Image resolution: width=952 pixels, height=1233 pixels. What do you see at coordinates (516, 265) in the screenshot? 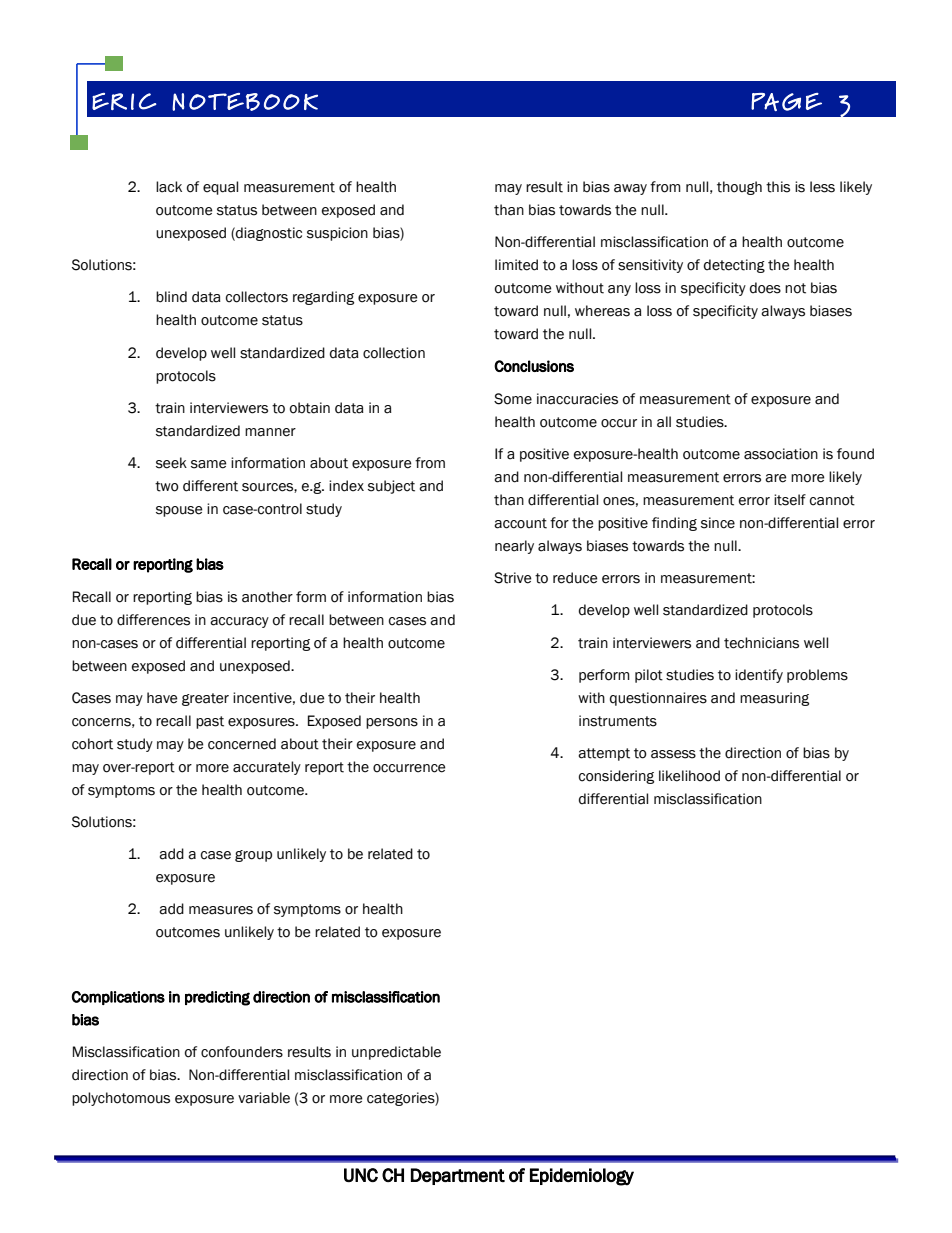
I see `limited` at bounding box center [516, 265].
